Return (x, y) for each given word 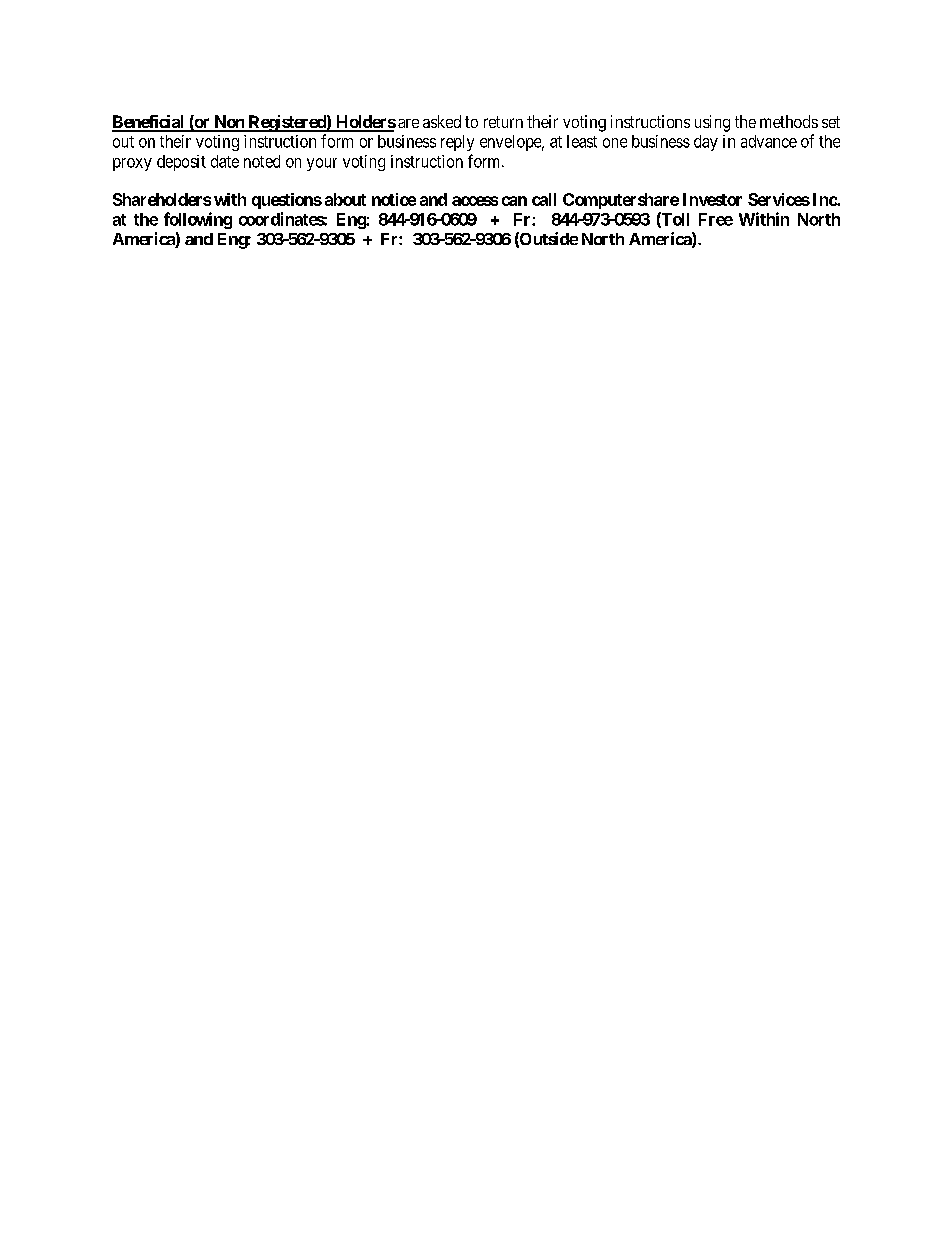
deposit (181, 163)
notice (394, 199)
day (706, 143)
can (514, 201)
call (544, 199)
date (225, 161)
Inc (825, 199)
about (345, 199)
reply (457, 143)
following (198, 220)
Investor (712, 199)
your (322, 164)
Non (229, 123)
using (712, 123)
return (503, 122)
